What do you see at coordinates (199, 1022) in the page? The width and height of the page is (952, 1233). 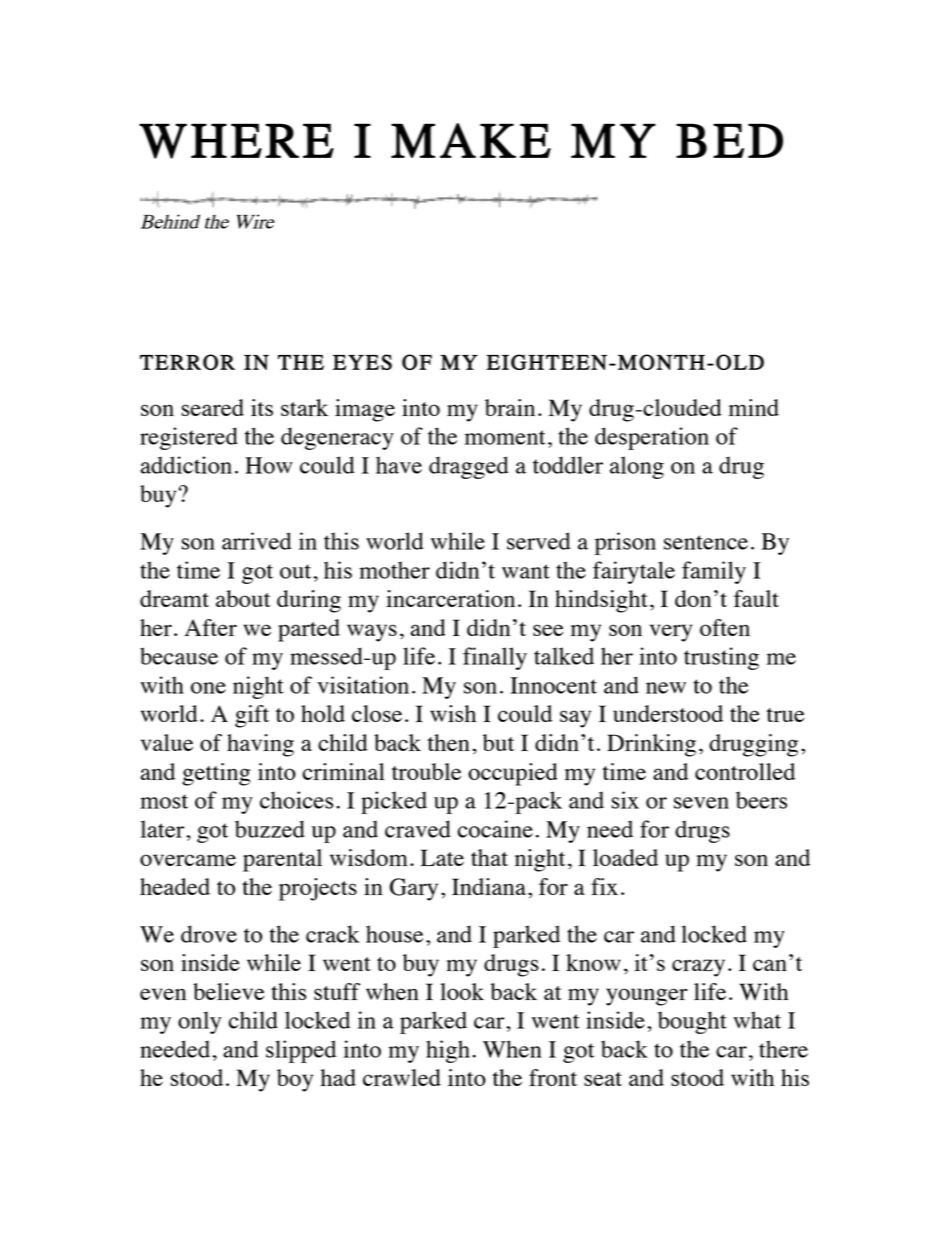 I see `only` at bounding box center [199, 1022].
